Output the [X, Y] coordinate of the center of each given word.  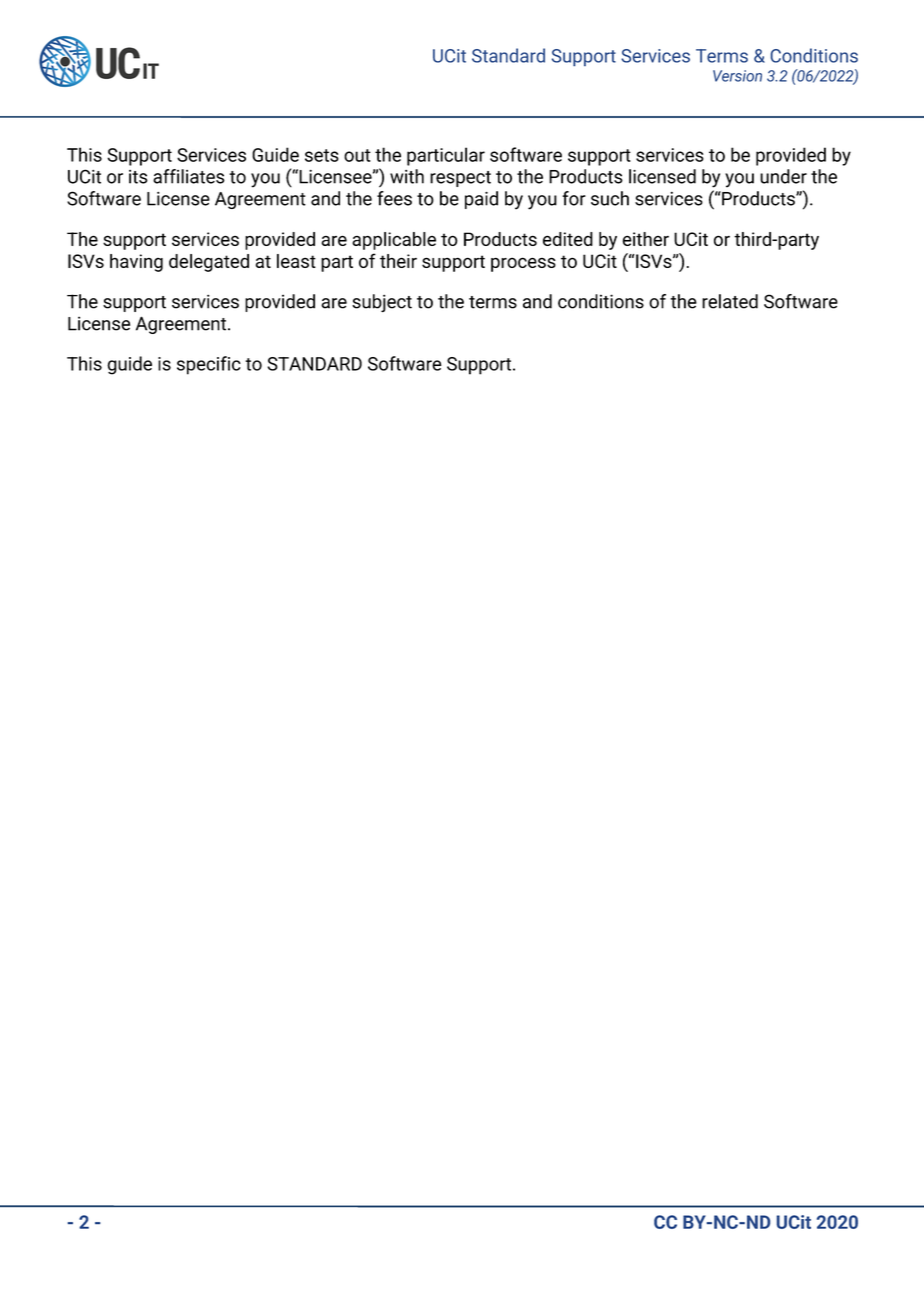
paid [481, 200]
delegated [209, 263]
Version [737, 76]
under [783, 176]
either [646, 239]
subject [382, 303]
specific [209, 365]
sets [322, 155]
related [730, 301]
